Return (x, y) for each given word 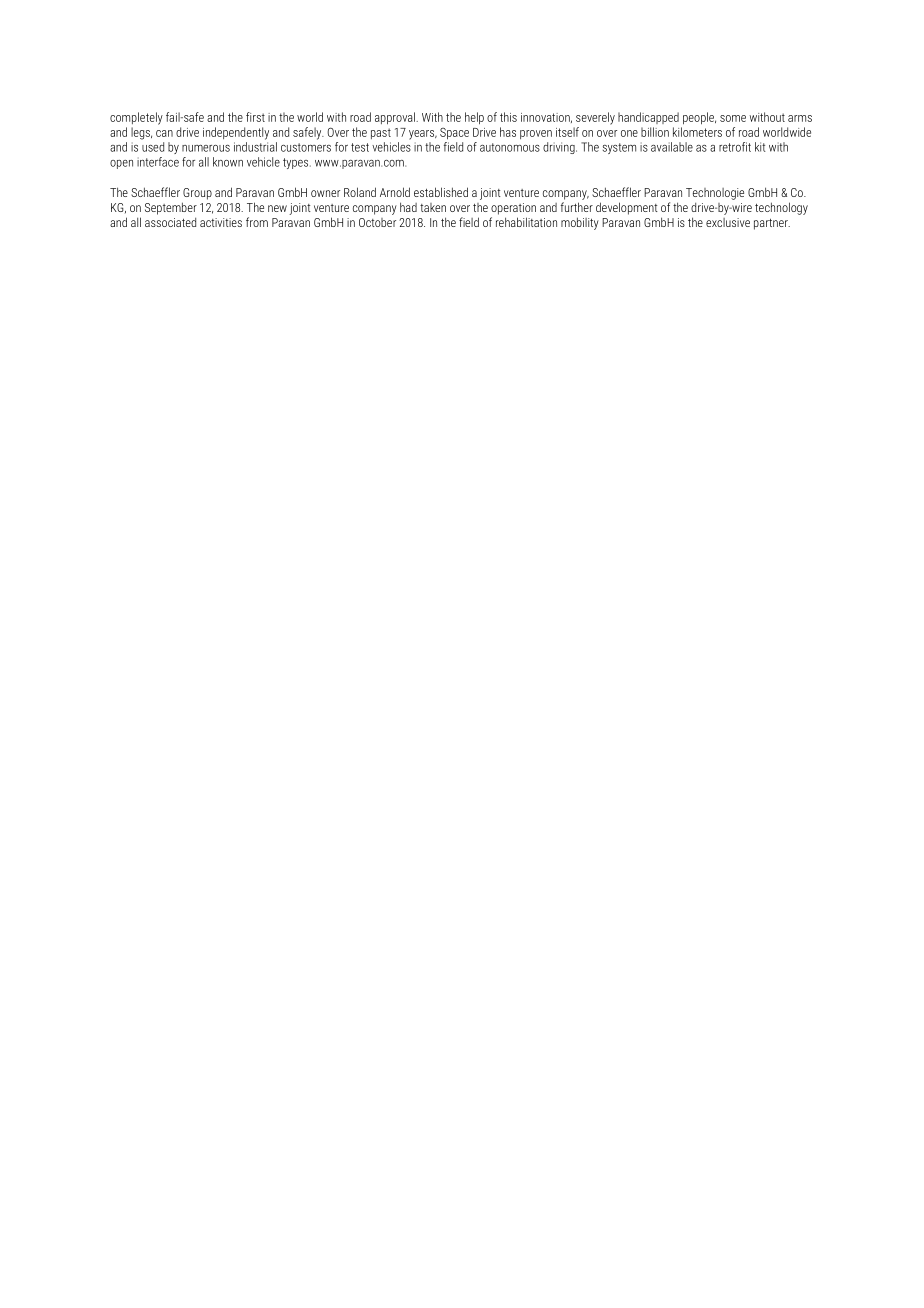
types (297, 163)
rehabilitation (526, 222)
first (255, 117)
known (228, 162)
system (619, 148)
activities (221, 222)
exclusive (728, 222)
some (733, 118)
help (474, 118)
